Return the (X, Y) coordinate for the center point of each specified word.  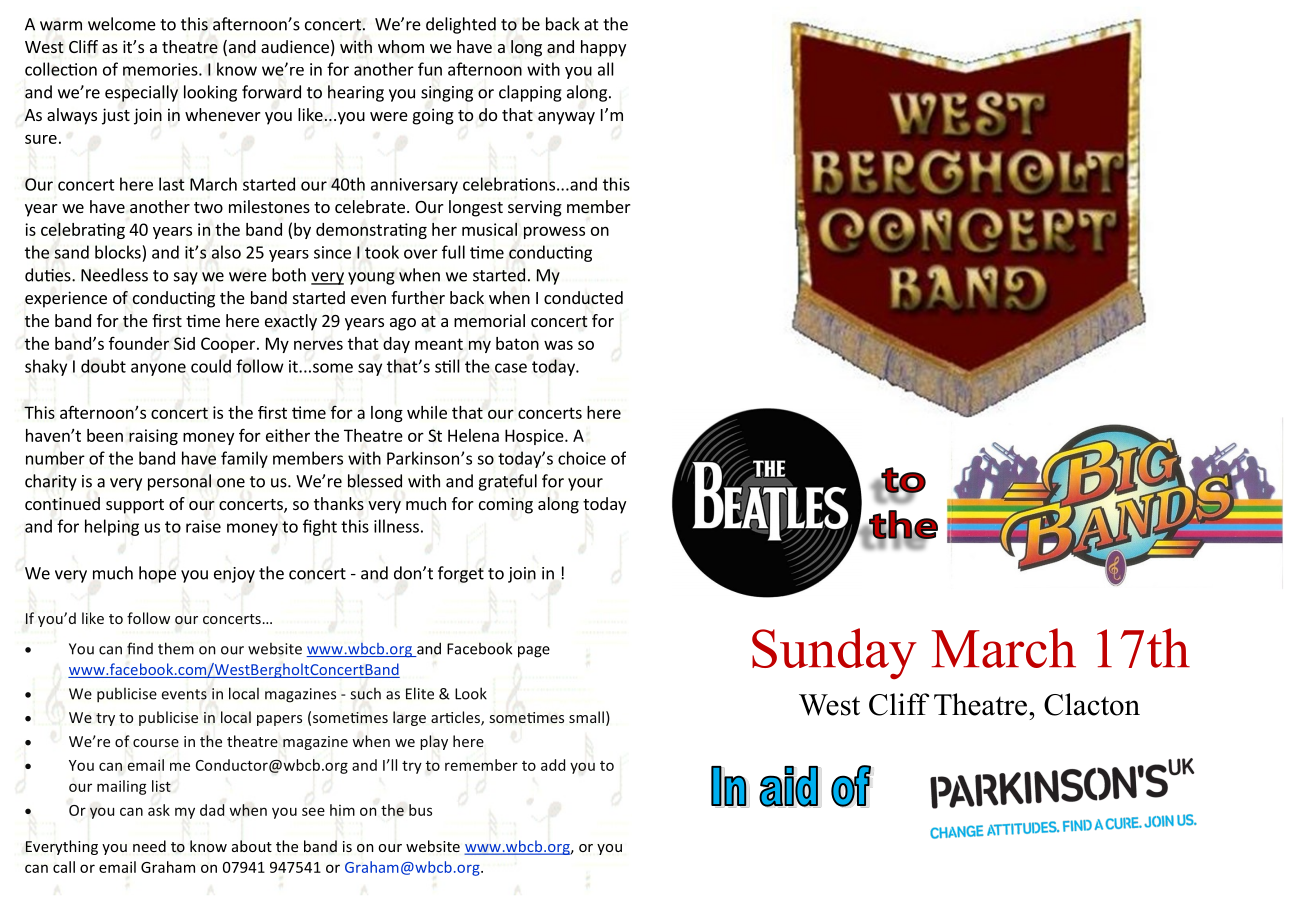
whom (401, 46)
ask (159, 810)
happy (603, 48)
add (553, 765)
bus (420, 810)
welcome (122, 24)
